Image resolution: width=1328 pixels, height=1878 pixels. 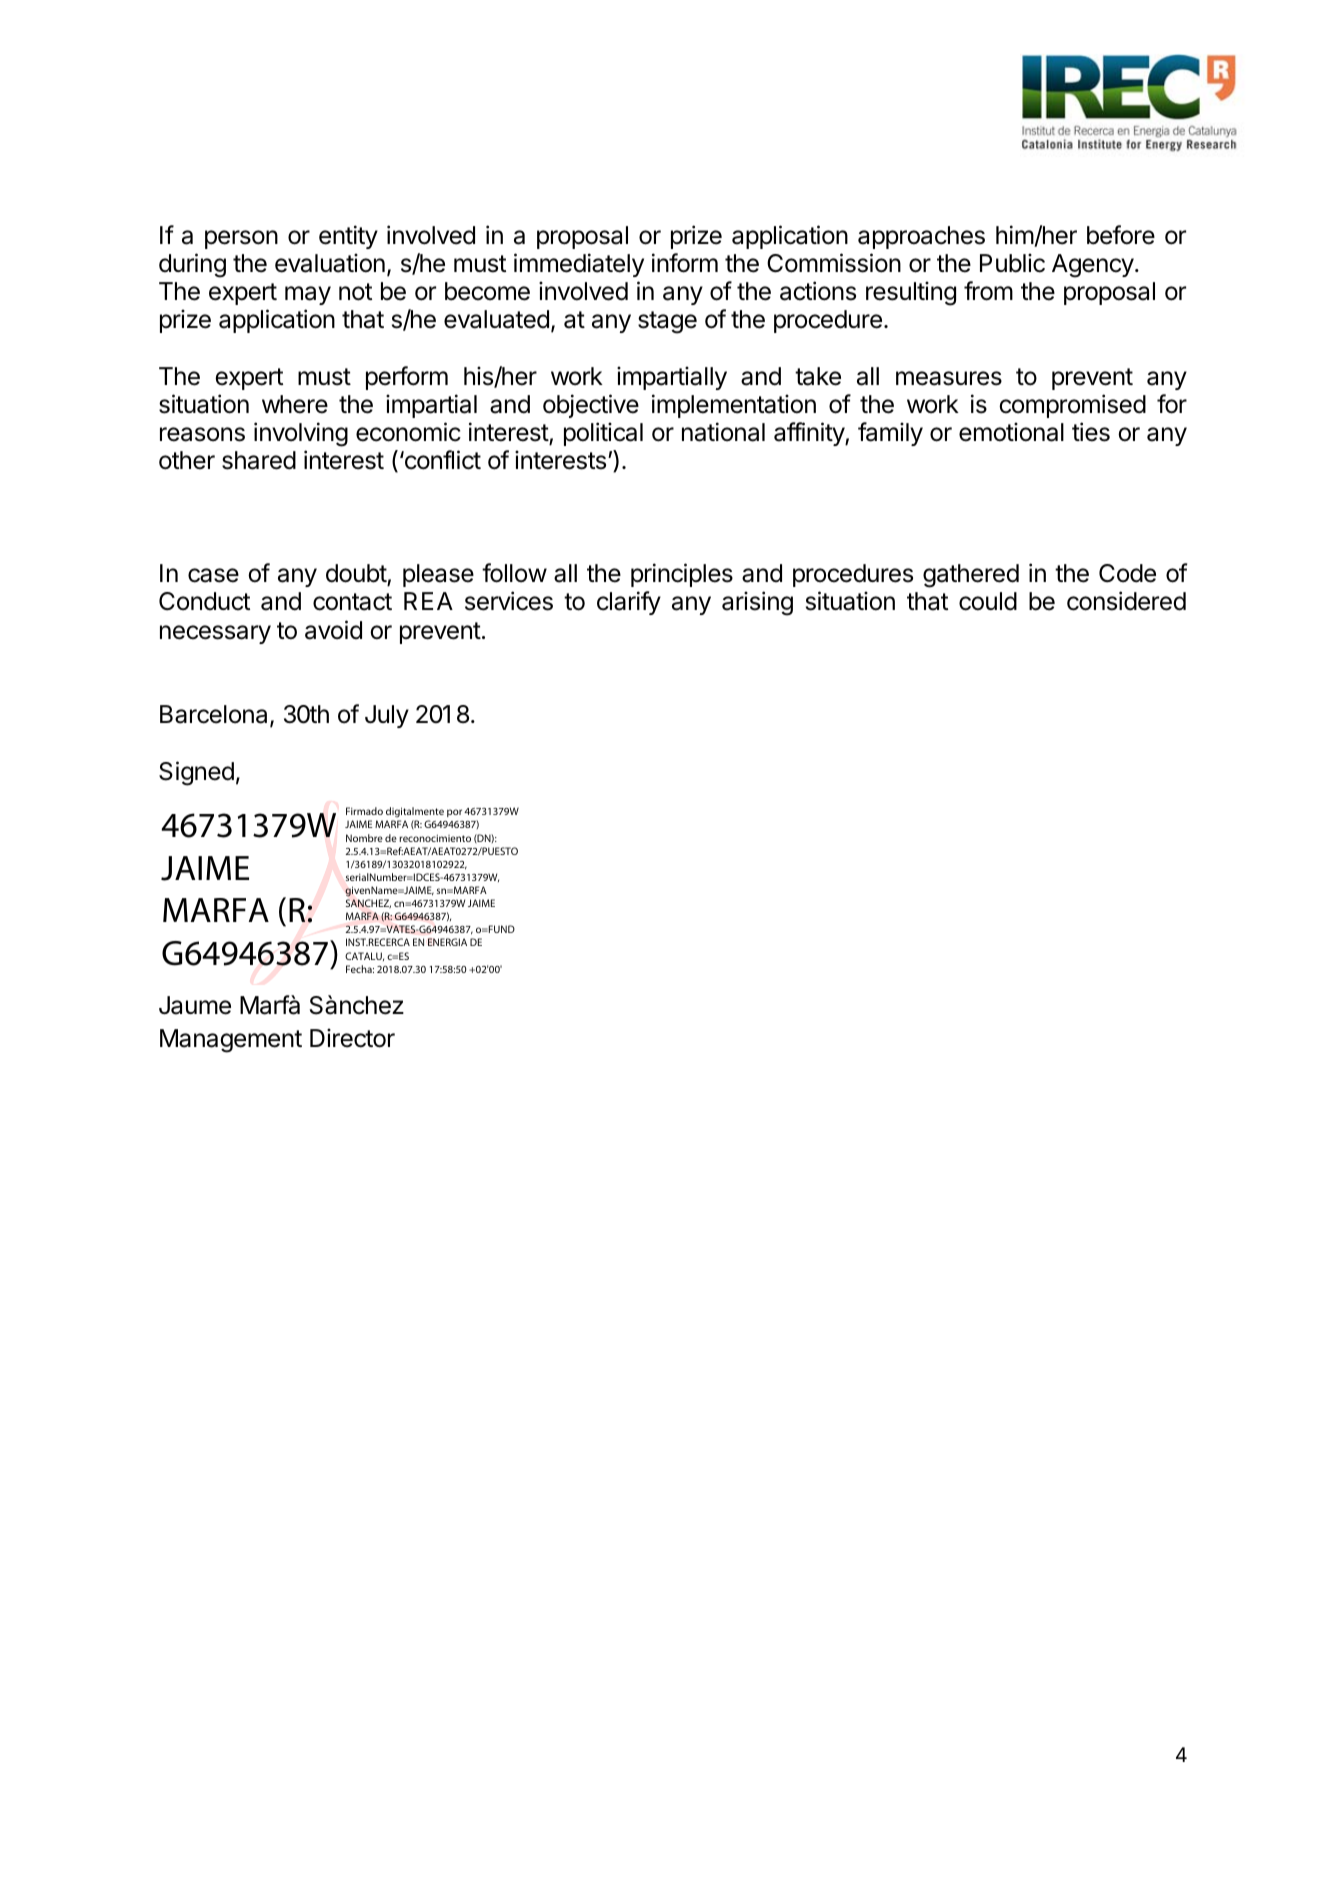 I want to click on shared, so click(x=259, y=460).
